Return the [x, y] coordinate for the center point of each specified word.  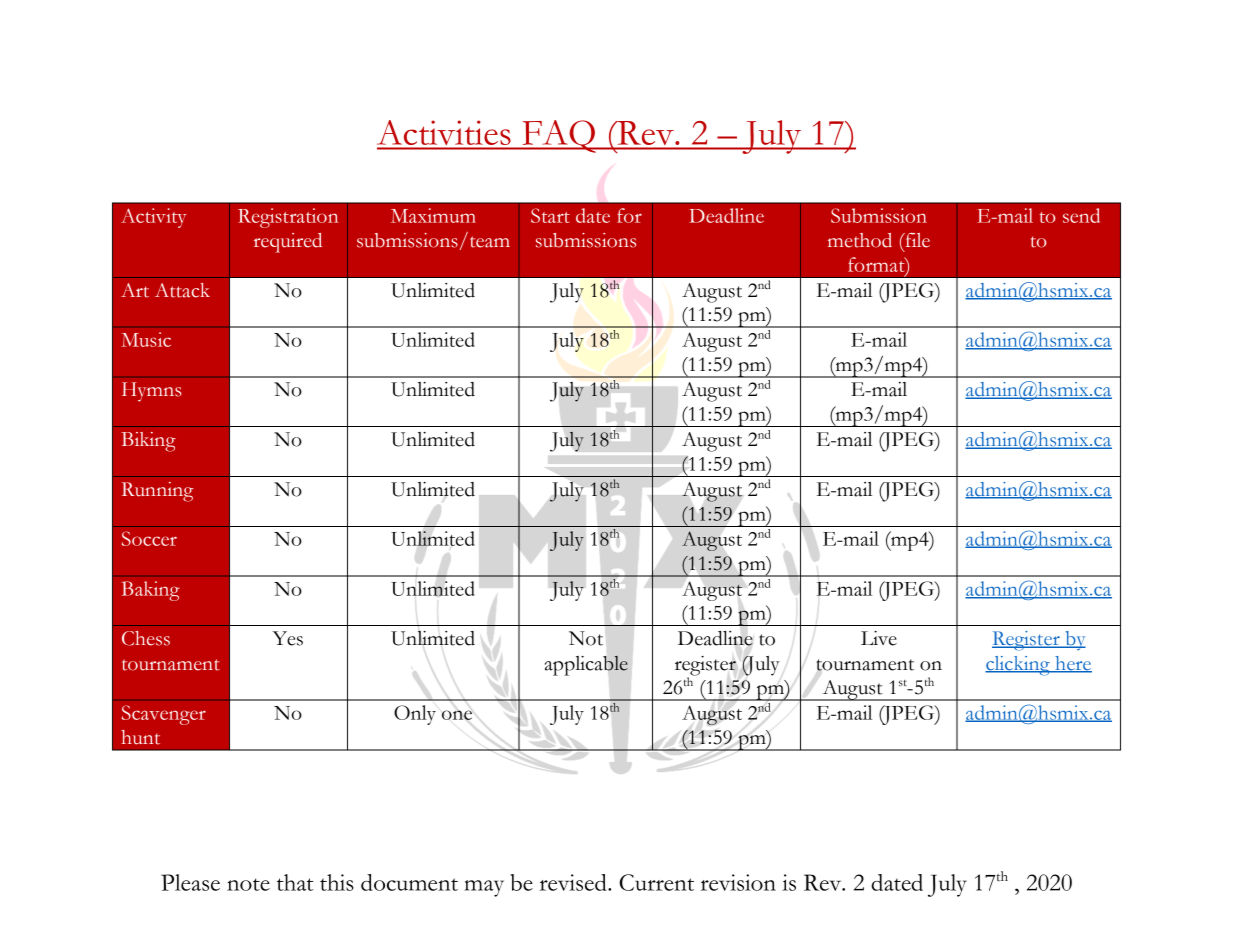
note [248, 884]
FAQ [559, 136]
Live [879, 638]
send [1081, 215]
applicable [586, 665]
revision [738, 882]
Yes [287, 638]
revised [574, 882]
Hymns [152, 392]
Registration [288, 218]
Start [550, 215]
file [916, 240]
